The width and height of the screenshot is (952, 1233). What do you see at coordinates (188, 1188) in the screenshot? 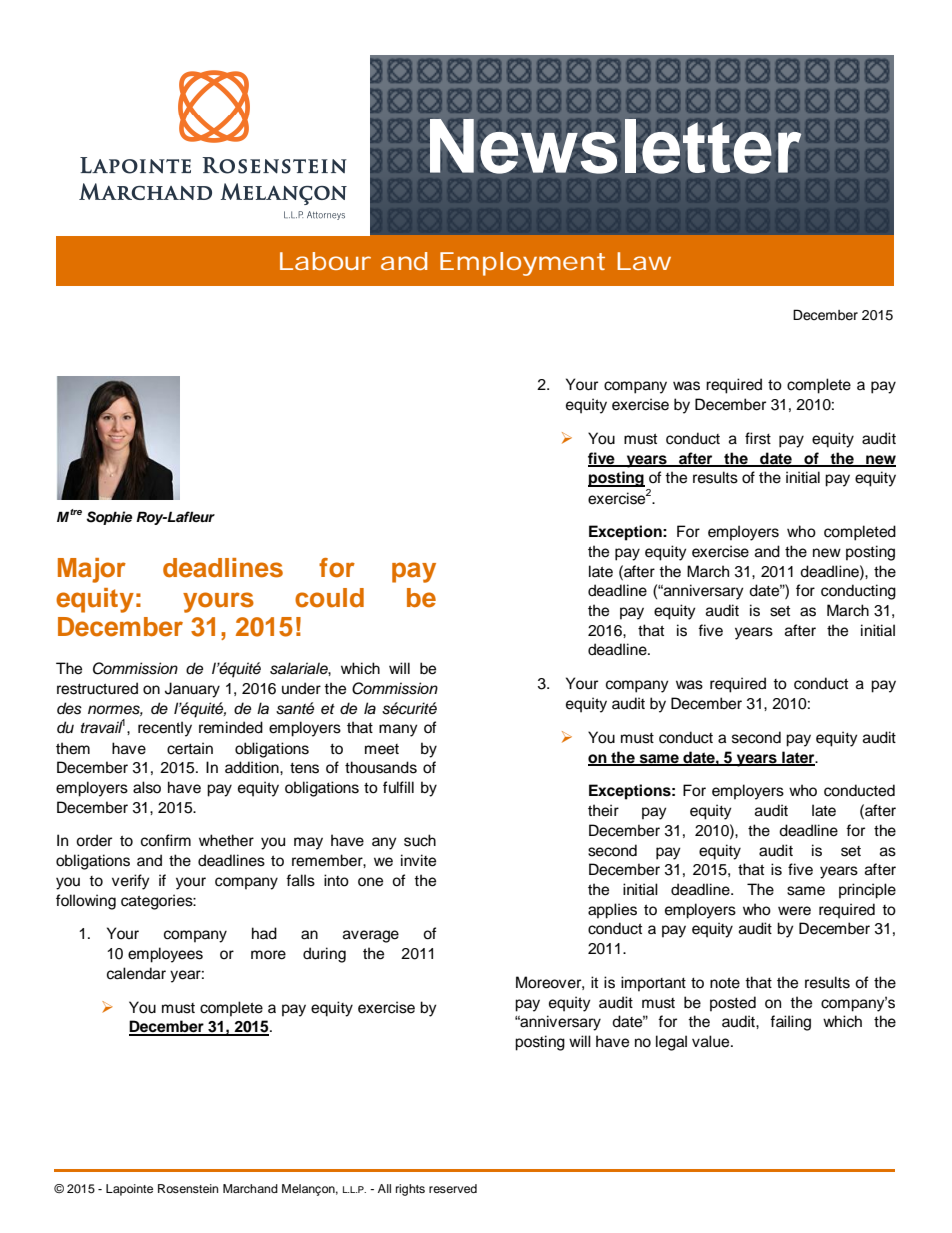
I see `Rosenstein` at bounding box center [188, 1188].
